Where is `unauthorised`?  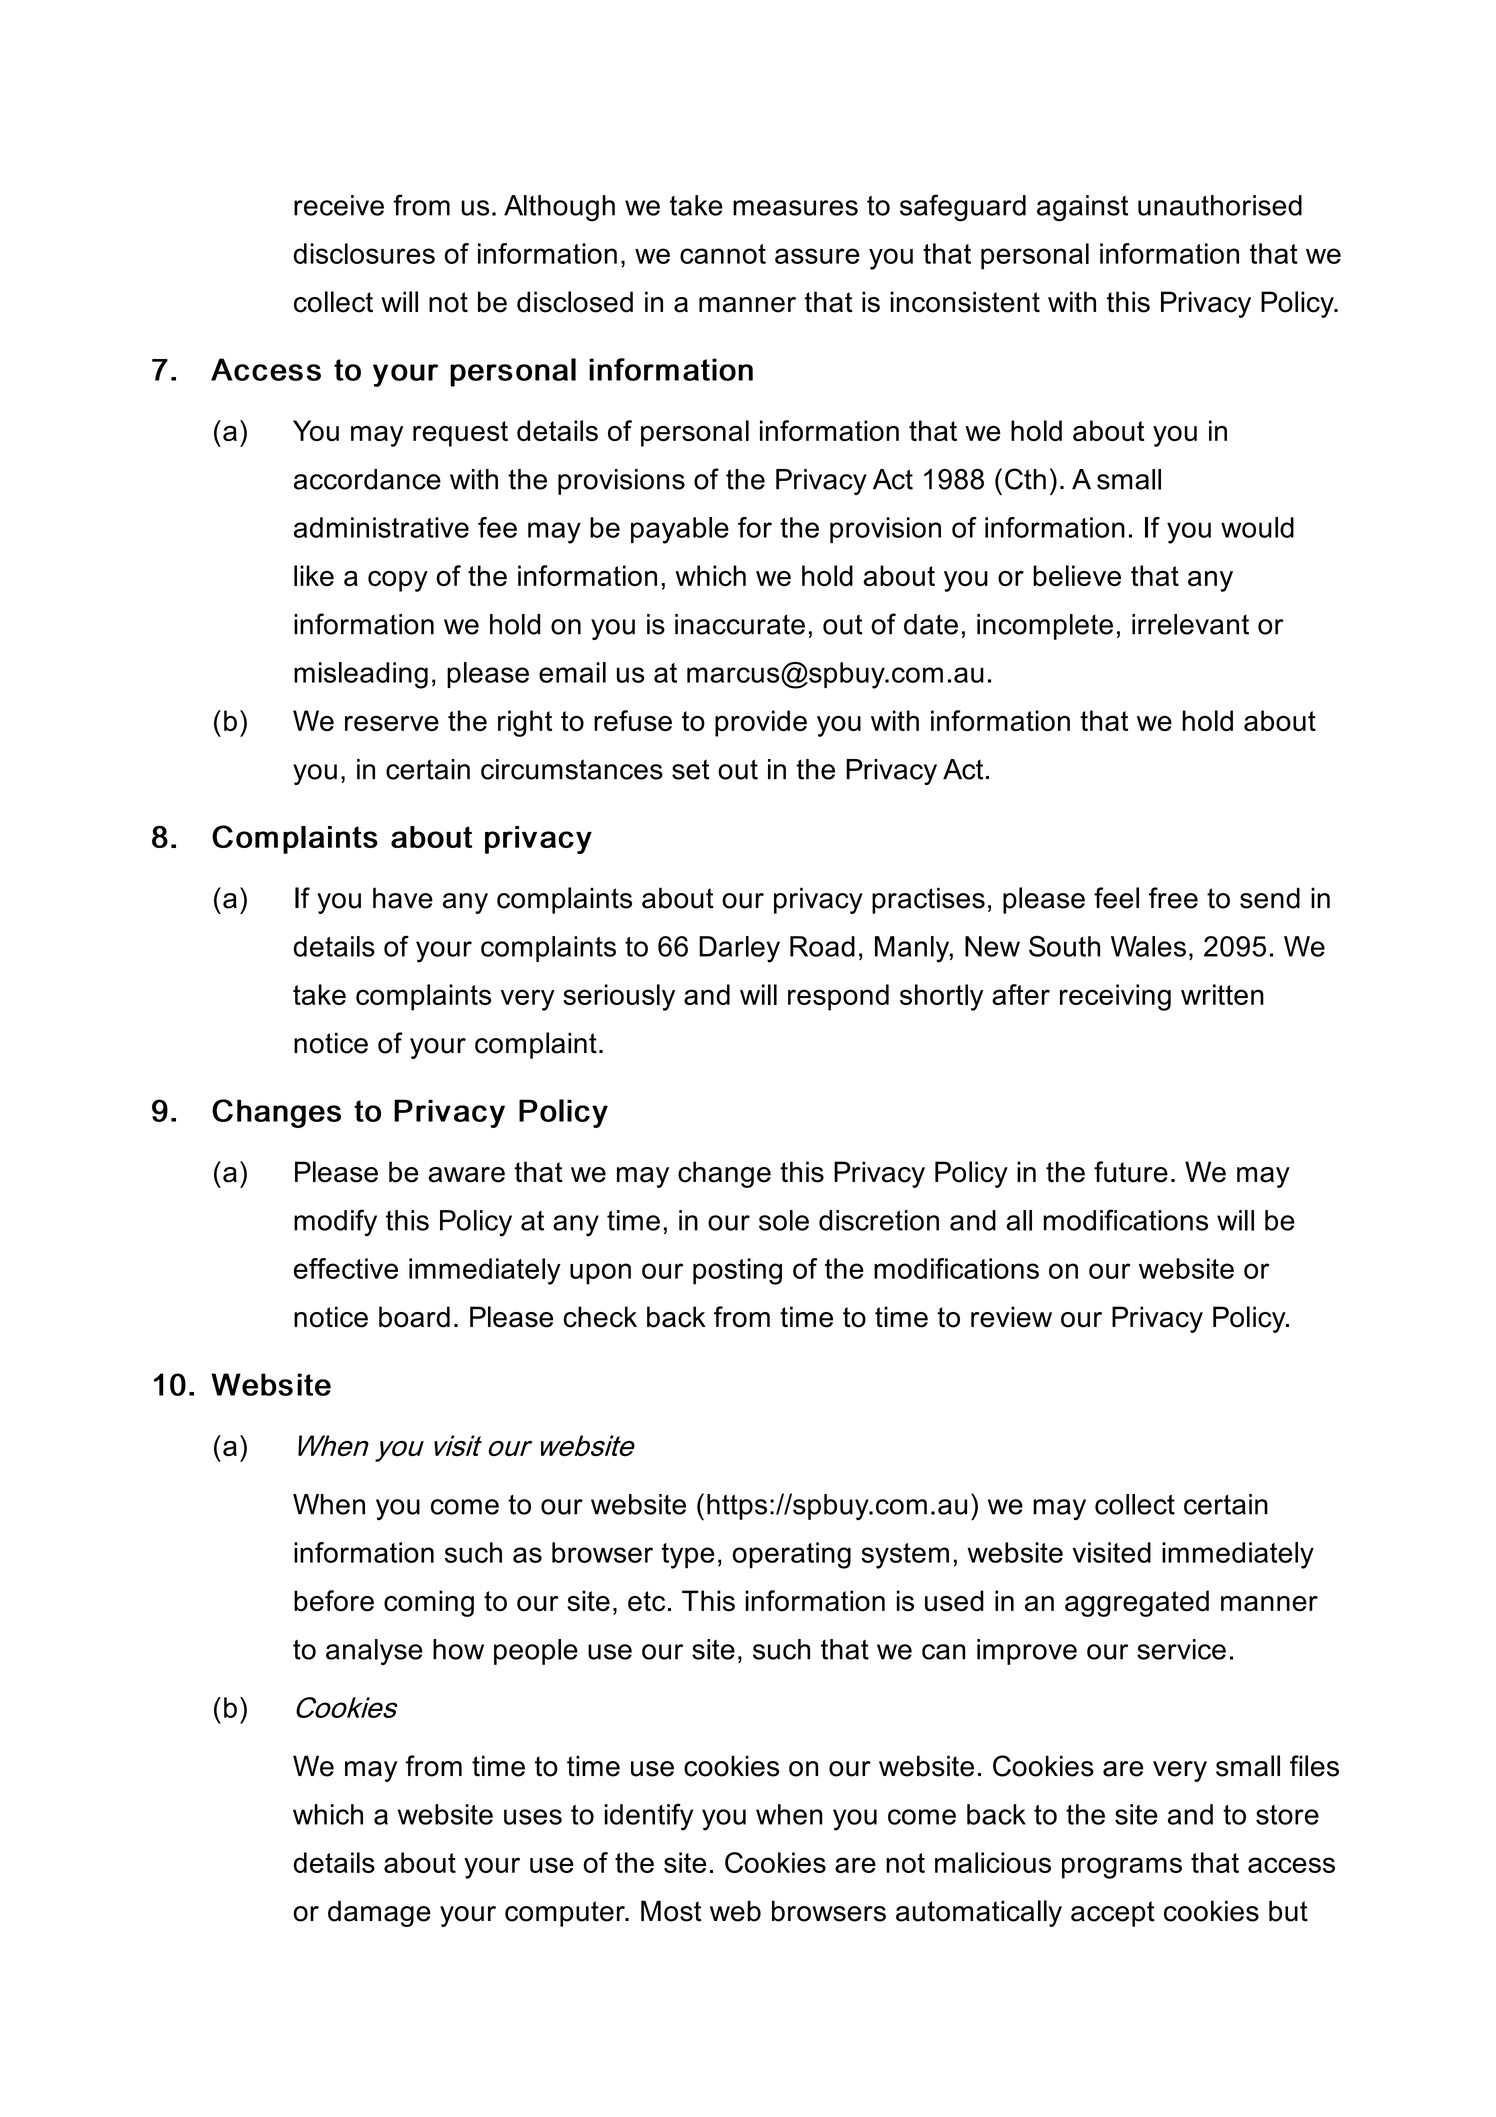 unauthorised is located at coordinates (1220, 205).
